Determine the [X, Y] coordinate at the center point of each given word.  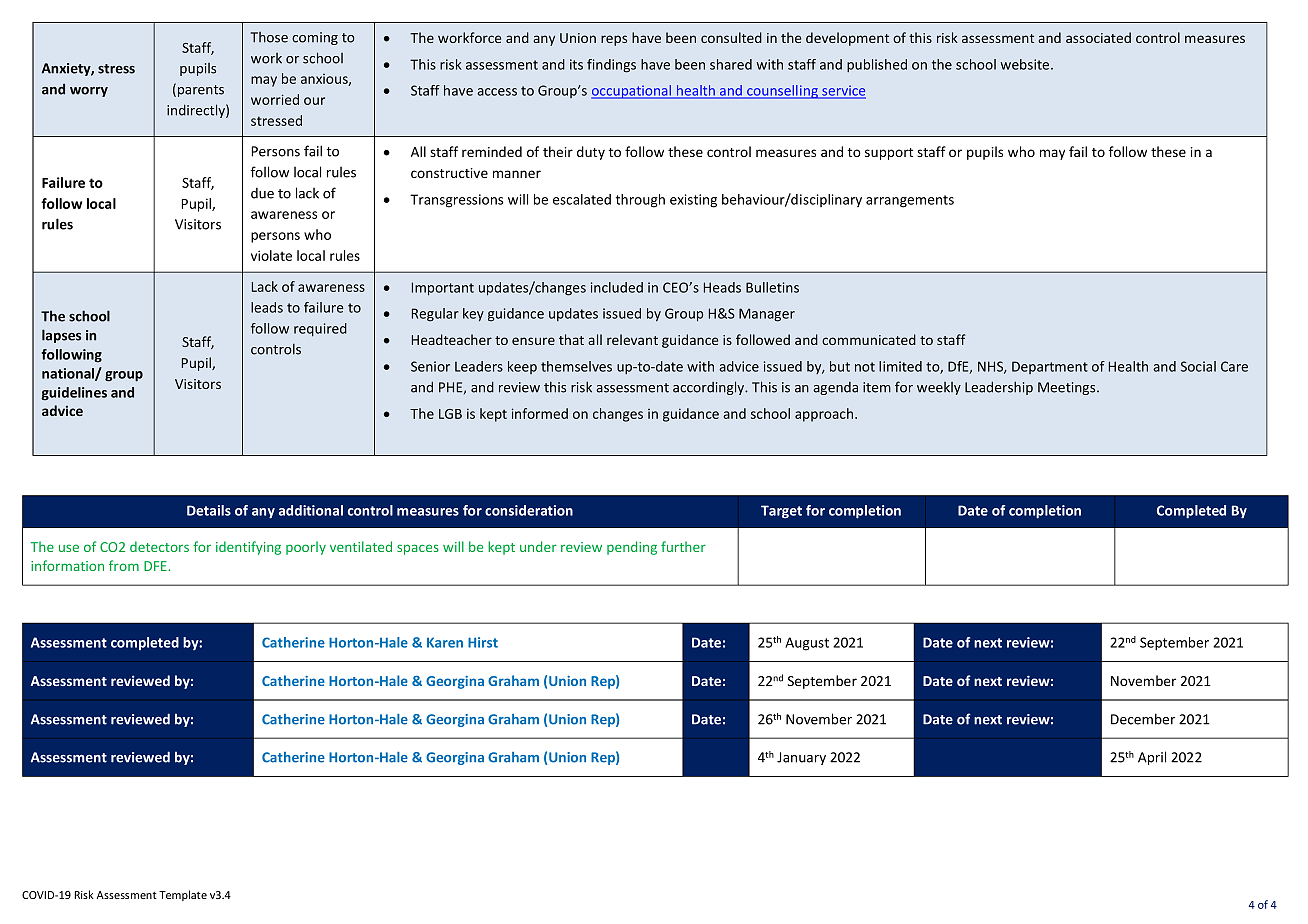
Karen [445, 642]
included [617, 287]
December [1143, 719]
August [807, 644]
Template [183, 895]
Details [209, 510]
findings [611, 66]
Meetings [1068, 388]
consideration [529, 510]
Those [269, 37]
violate [271, 255]
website [1026, 64]
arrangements [910, 201]
